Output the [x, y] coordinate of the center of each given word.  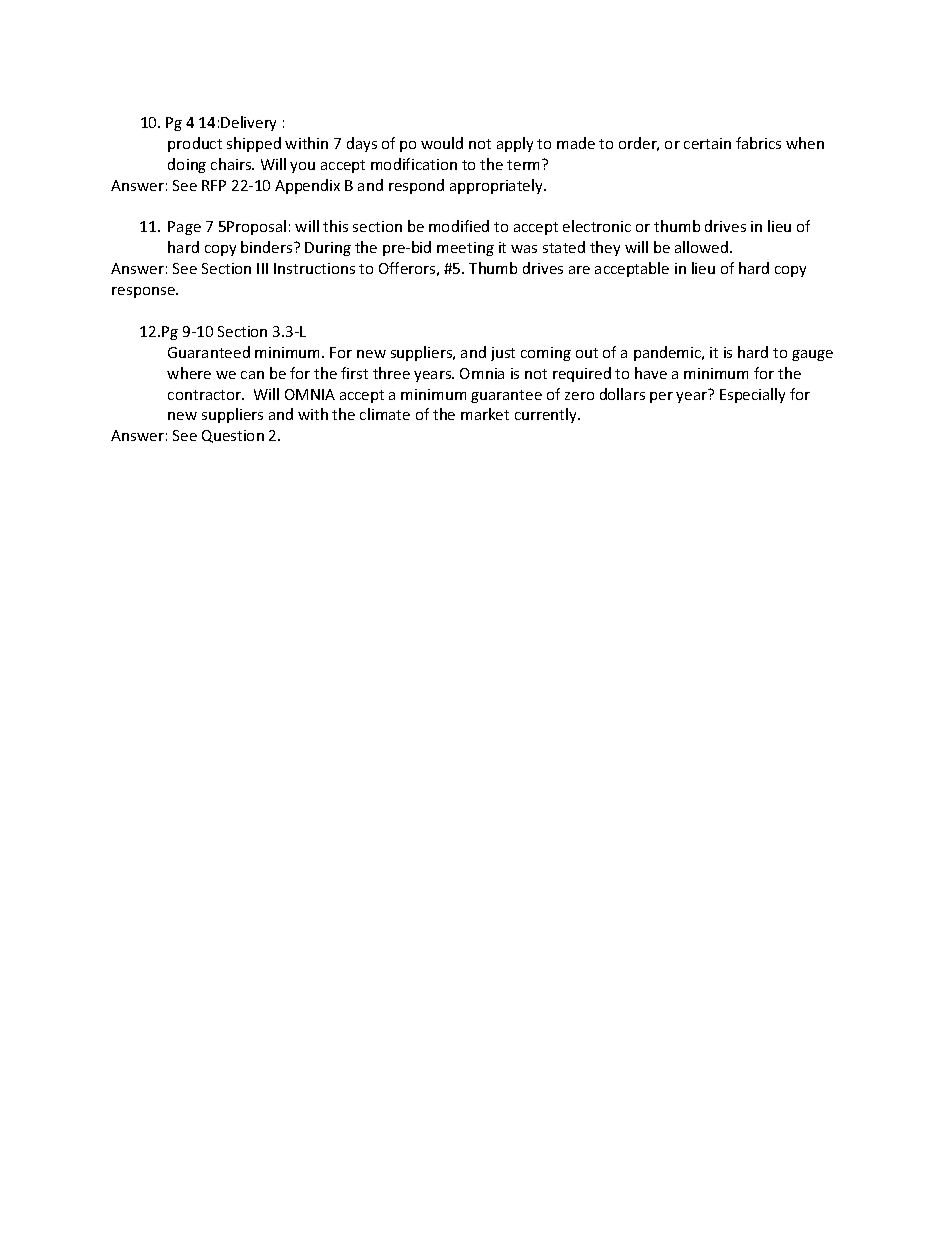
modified [459, 226]
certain [707, 143]
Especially [752, 395]
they [605, 248]
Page [184, 228]
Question [233, 436]
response [144, 292]
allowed [701, 247]
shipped [254, 144]
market [485, 414]
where [189, 373]
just [503, 354]
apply [515, 144]
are [579, 270]
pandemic [668, 353]
